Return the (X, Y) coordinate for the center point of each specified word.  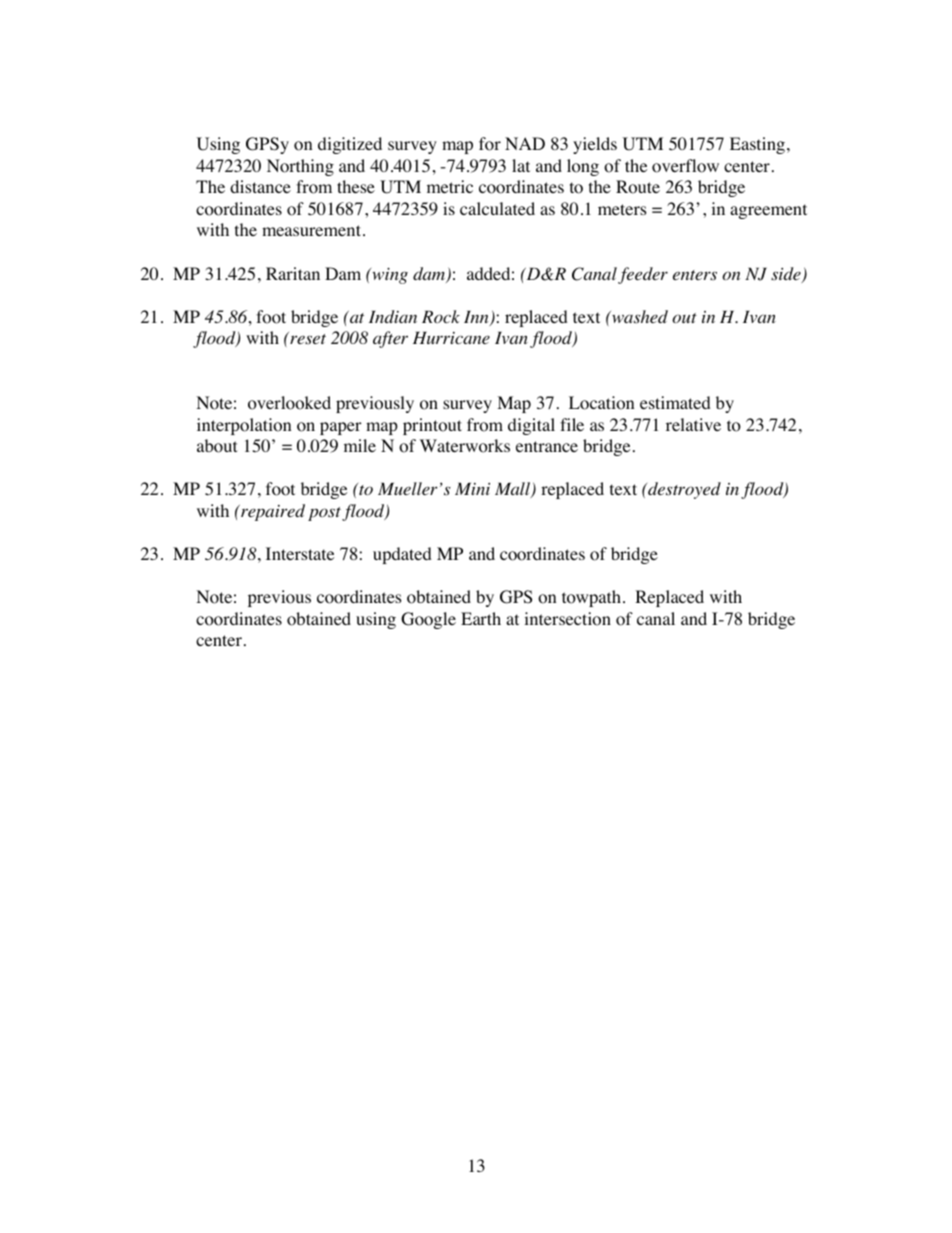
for (490, 144)
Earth (481, 618)
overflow (685, 166)
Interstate (300, 553)
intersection (567, 619)
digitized (350, 145)
